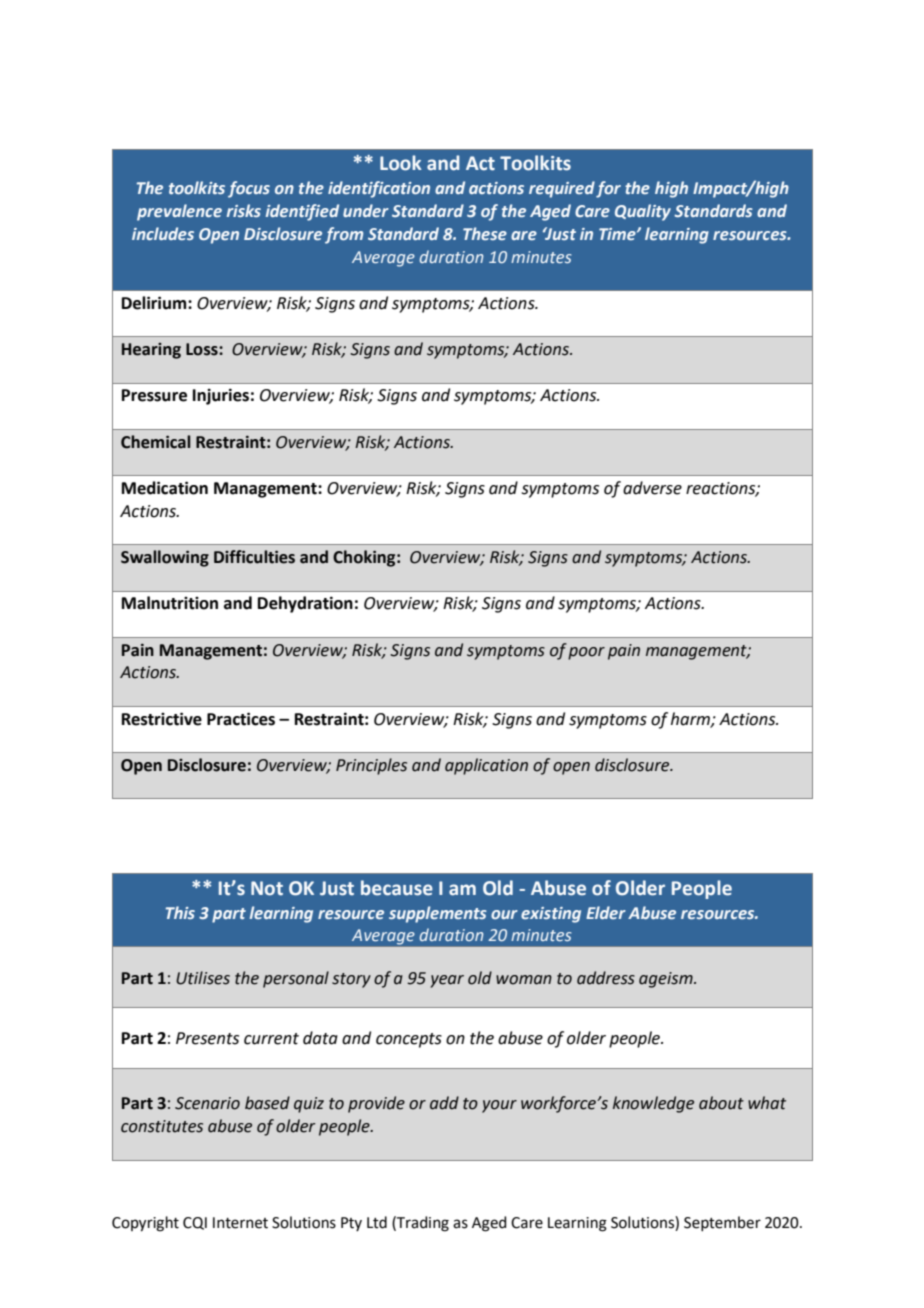 The width and height of the screenshot is (924, 1308). I want to click on These, so click(485, 233).
